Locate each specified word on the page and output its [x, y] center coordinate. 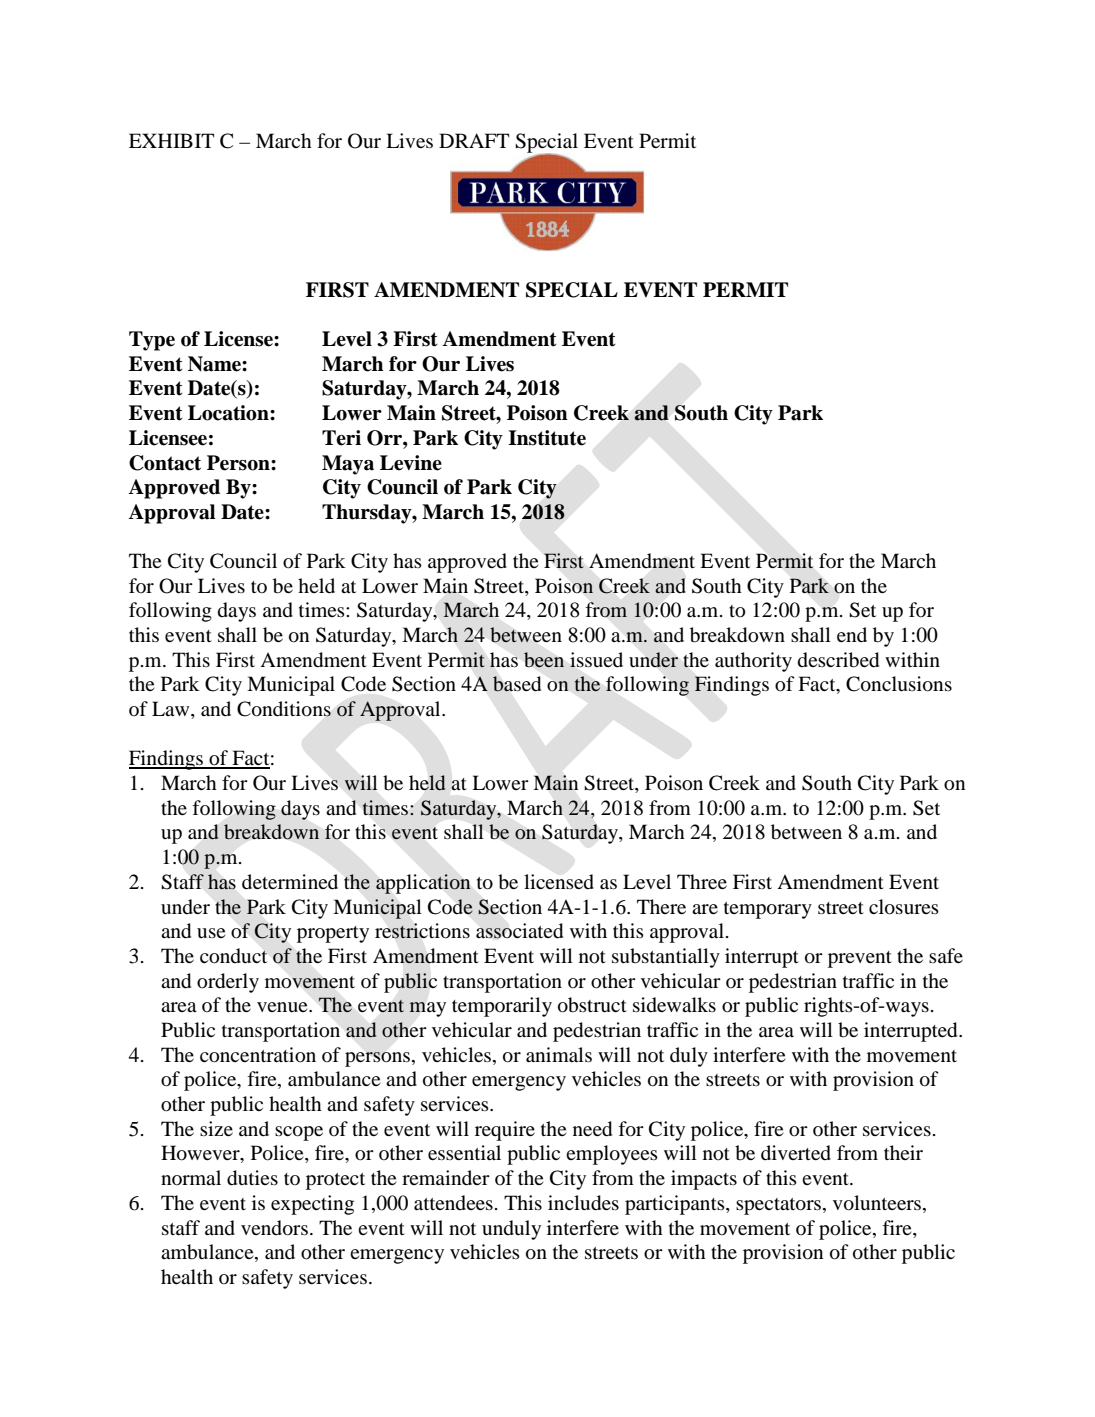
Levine [411, 463]
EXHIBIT [171, 140]
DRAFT [474, 140]
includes [583, 1203]
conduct [233, 956]
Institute [547, 438]
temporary [768, 910]
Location [229, 413]
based [517, 684]
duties [252, 1178]
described [838, 660]
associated [519, 931]
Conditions [284, 709]
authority [753, 662]
